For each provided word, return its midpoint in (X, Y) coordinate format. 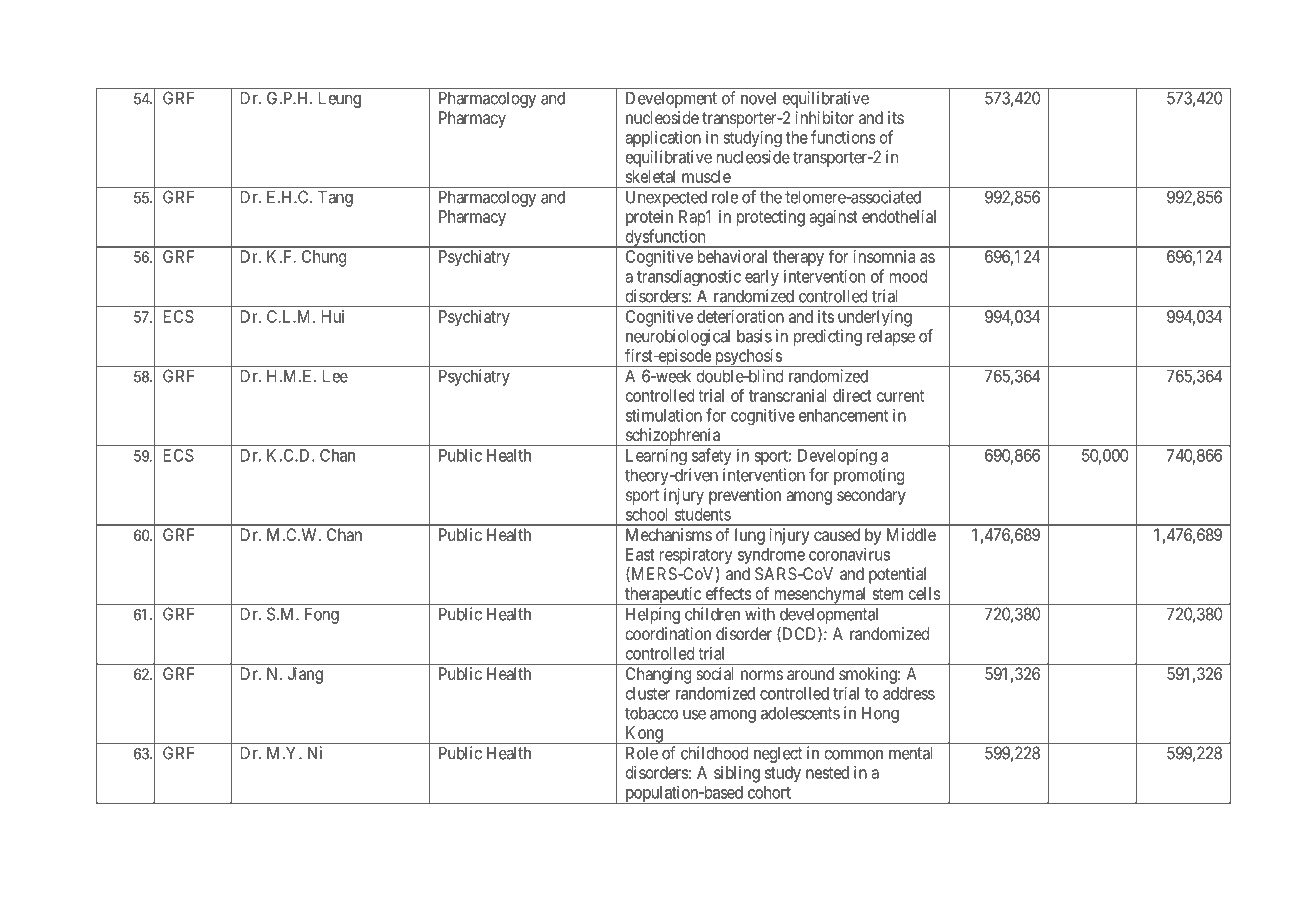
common (854, 754)
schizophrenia (672, 437)
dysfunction (665, 238)
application (663, 138)
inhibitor (825, 117)
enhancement (843, 415)
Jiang (305, 675)
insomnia (884, 256)
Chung (324, 258)
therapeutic (663, 596)
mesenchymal (820, 596)
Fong (322, 615)
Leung (340, 99)
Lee (335, 376)
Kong (644, 735)
